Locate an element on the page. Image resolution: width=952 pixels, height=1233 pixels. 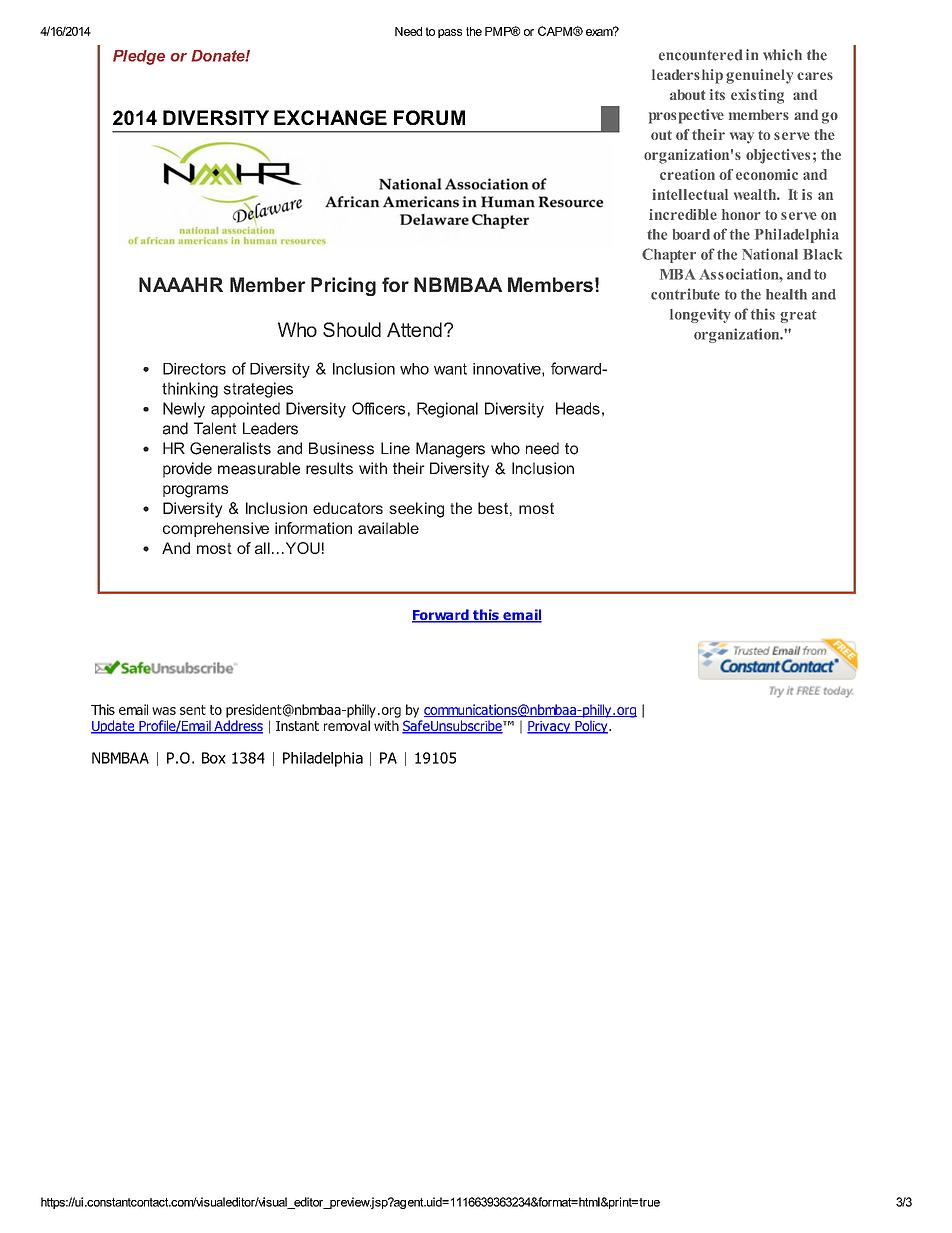
Privacy is located at coordinates (550, 727).
